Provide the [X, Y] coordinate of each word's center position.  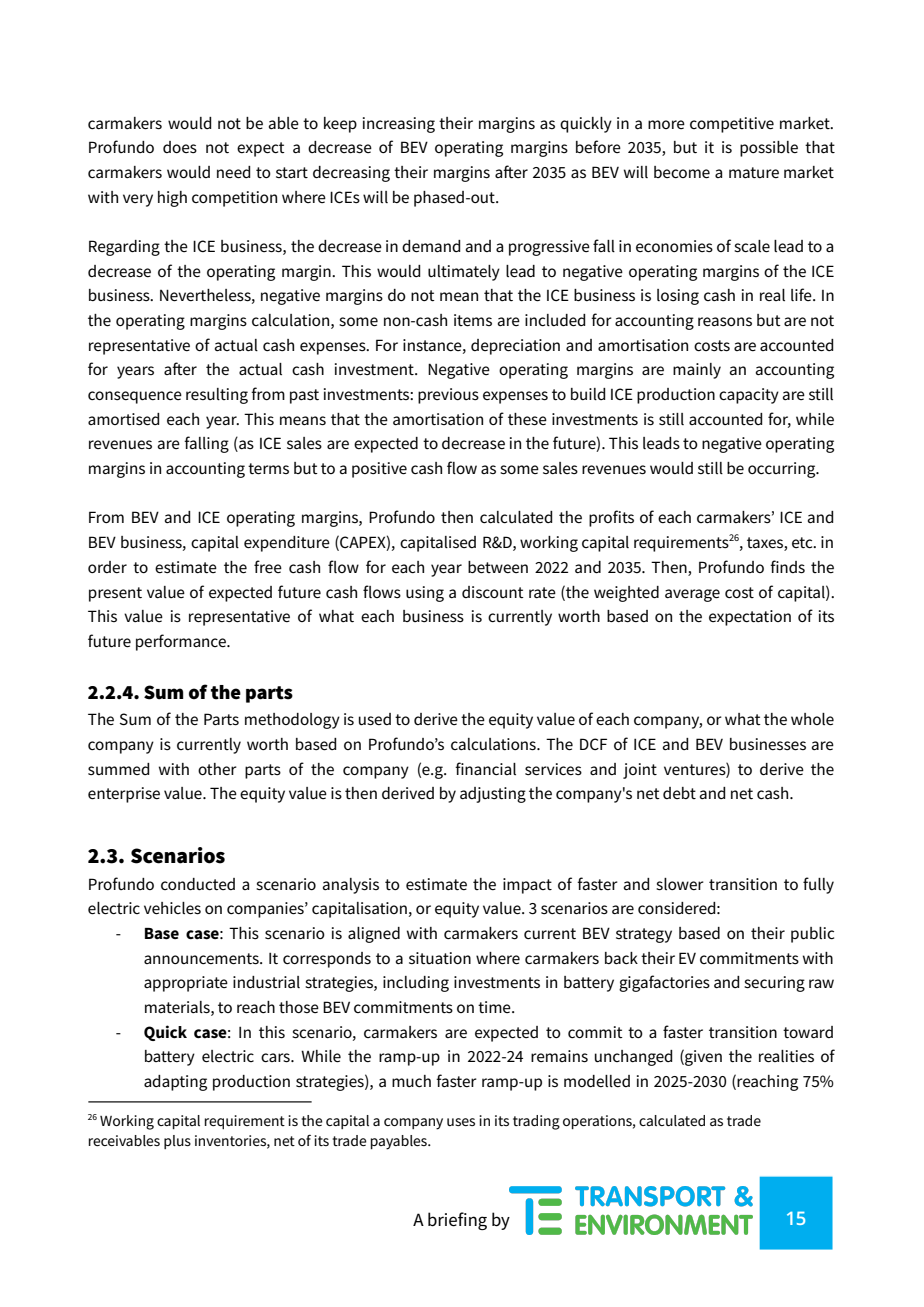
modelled [597, 1081]
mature [754, 172]
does [180, 147]
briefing [457, 1221]
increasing [399, 125]
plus [177, 1142]
